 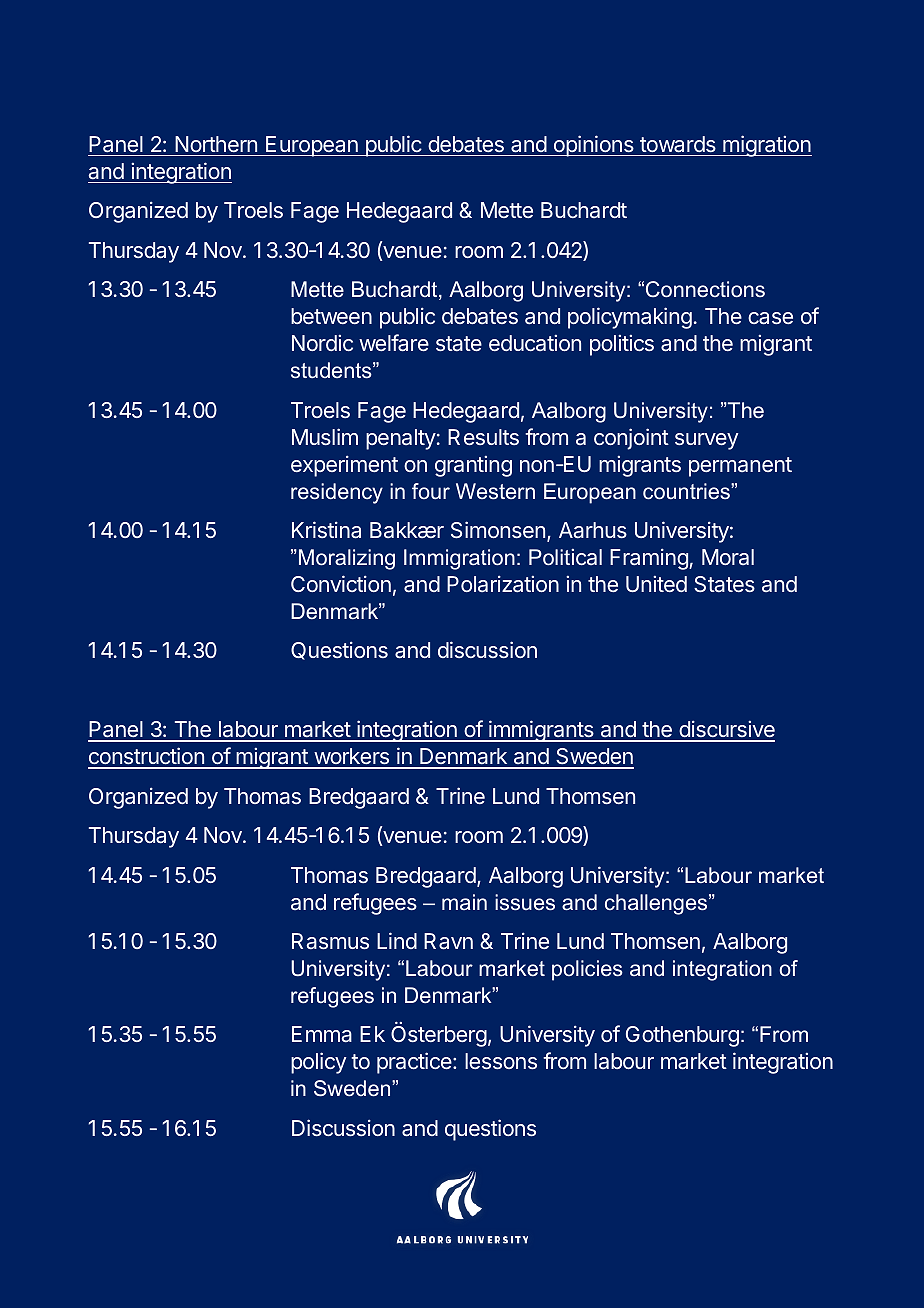 I want to click on discursive, so click(x=726, y=730).
